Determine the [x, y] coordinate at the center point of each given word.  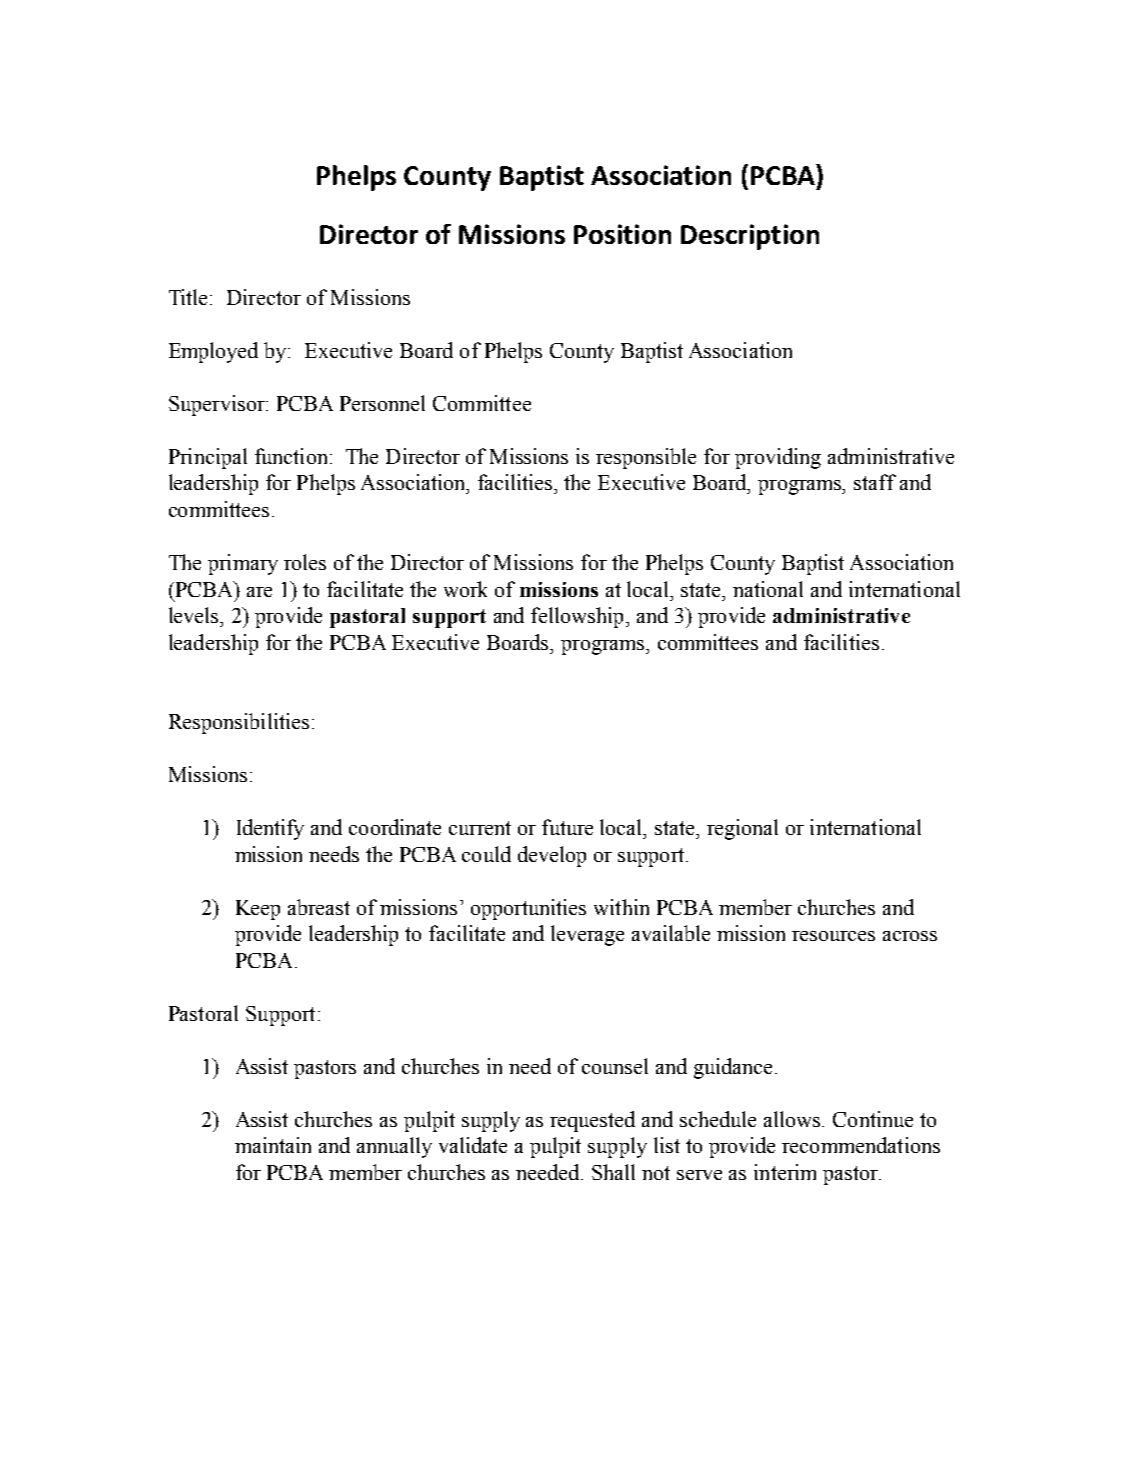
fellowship [577, 617]
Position [622, 234]
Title [190, 297]
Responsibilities [239, 723]
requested [592, 1121]
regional [742, 829]
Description [750, 237]
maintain [273, 1145]
